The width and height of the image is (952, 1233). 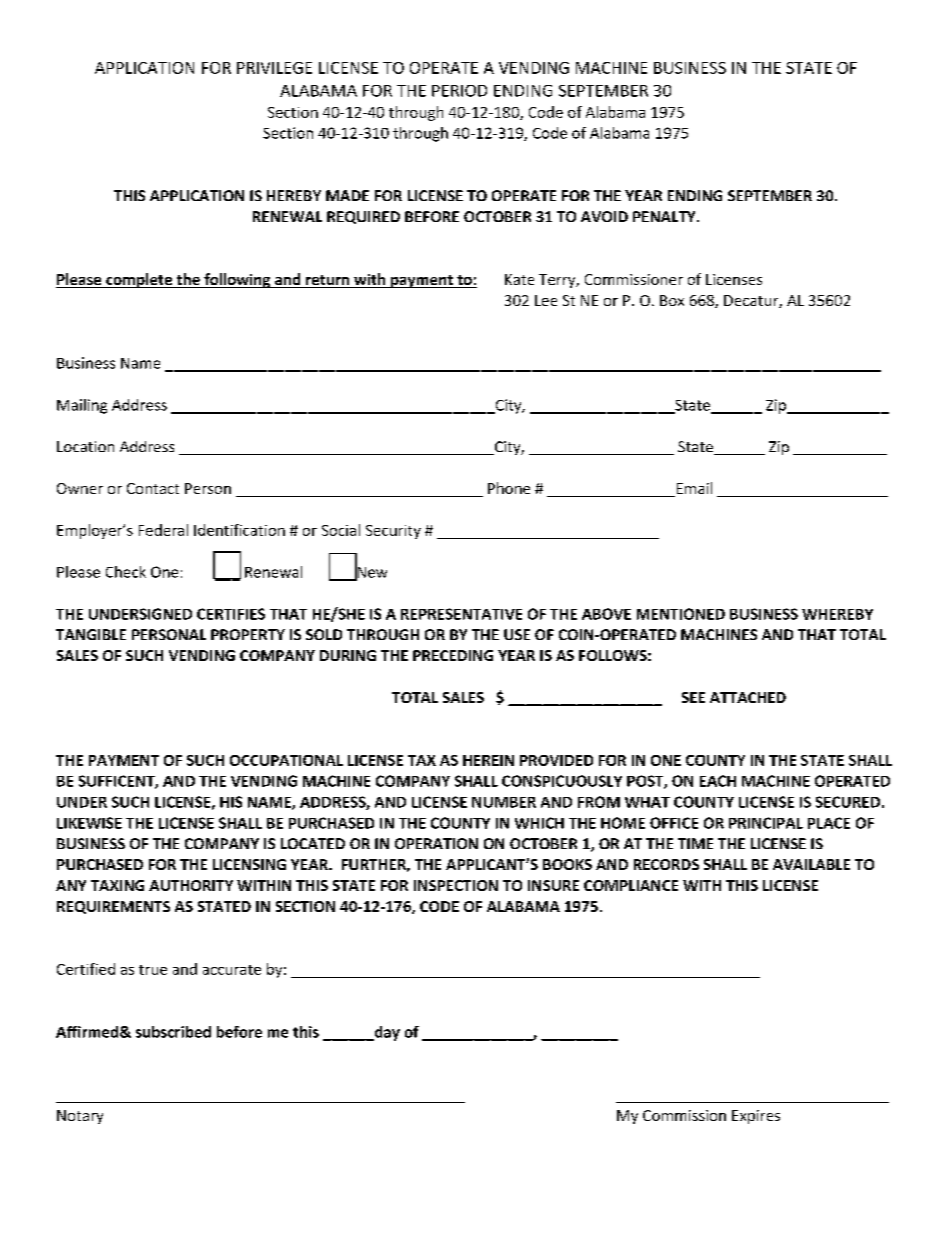 What do you see at coordinates (459, 91) in the image?
I see `PERIOD` at bounding box center [459, 91].
